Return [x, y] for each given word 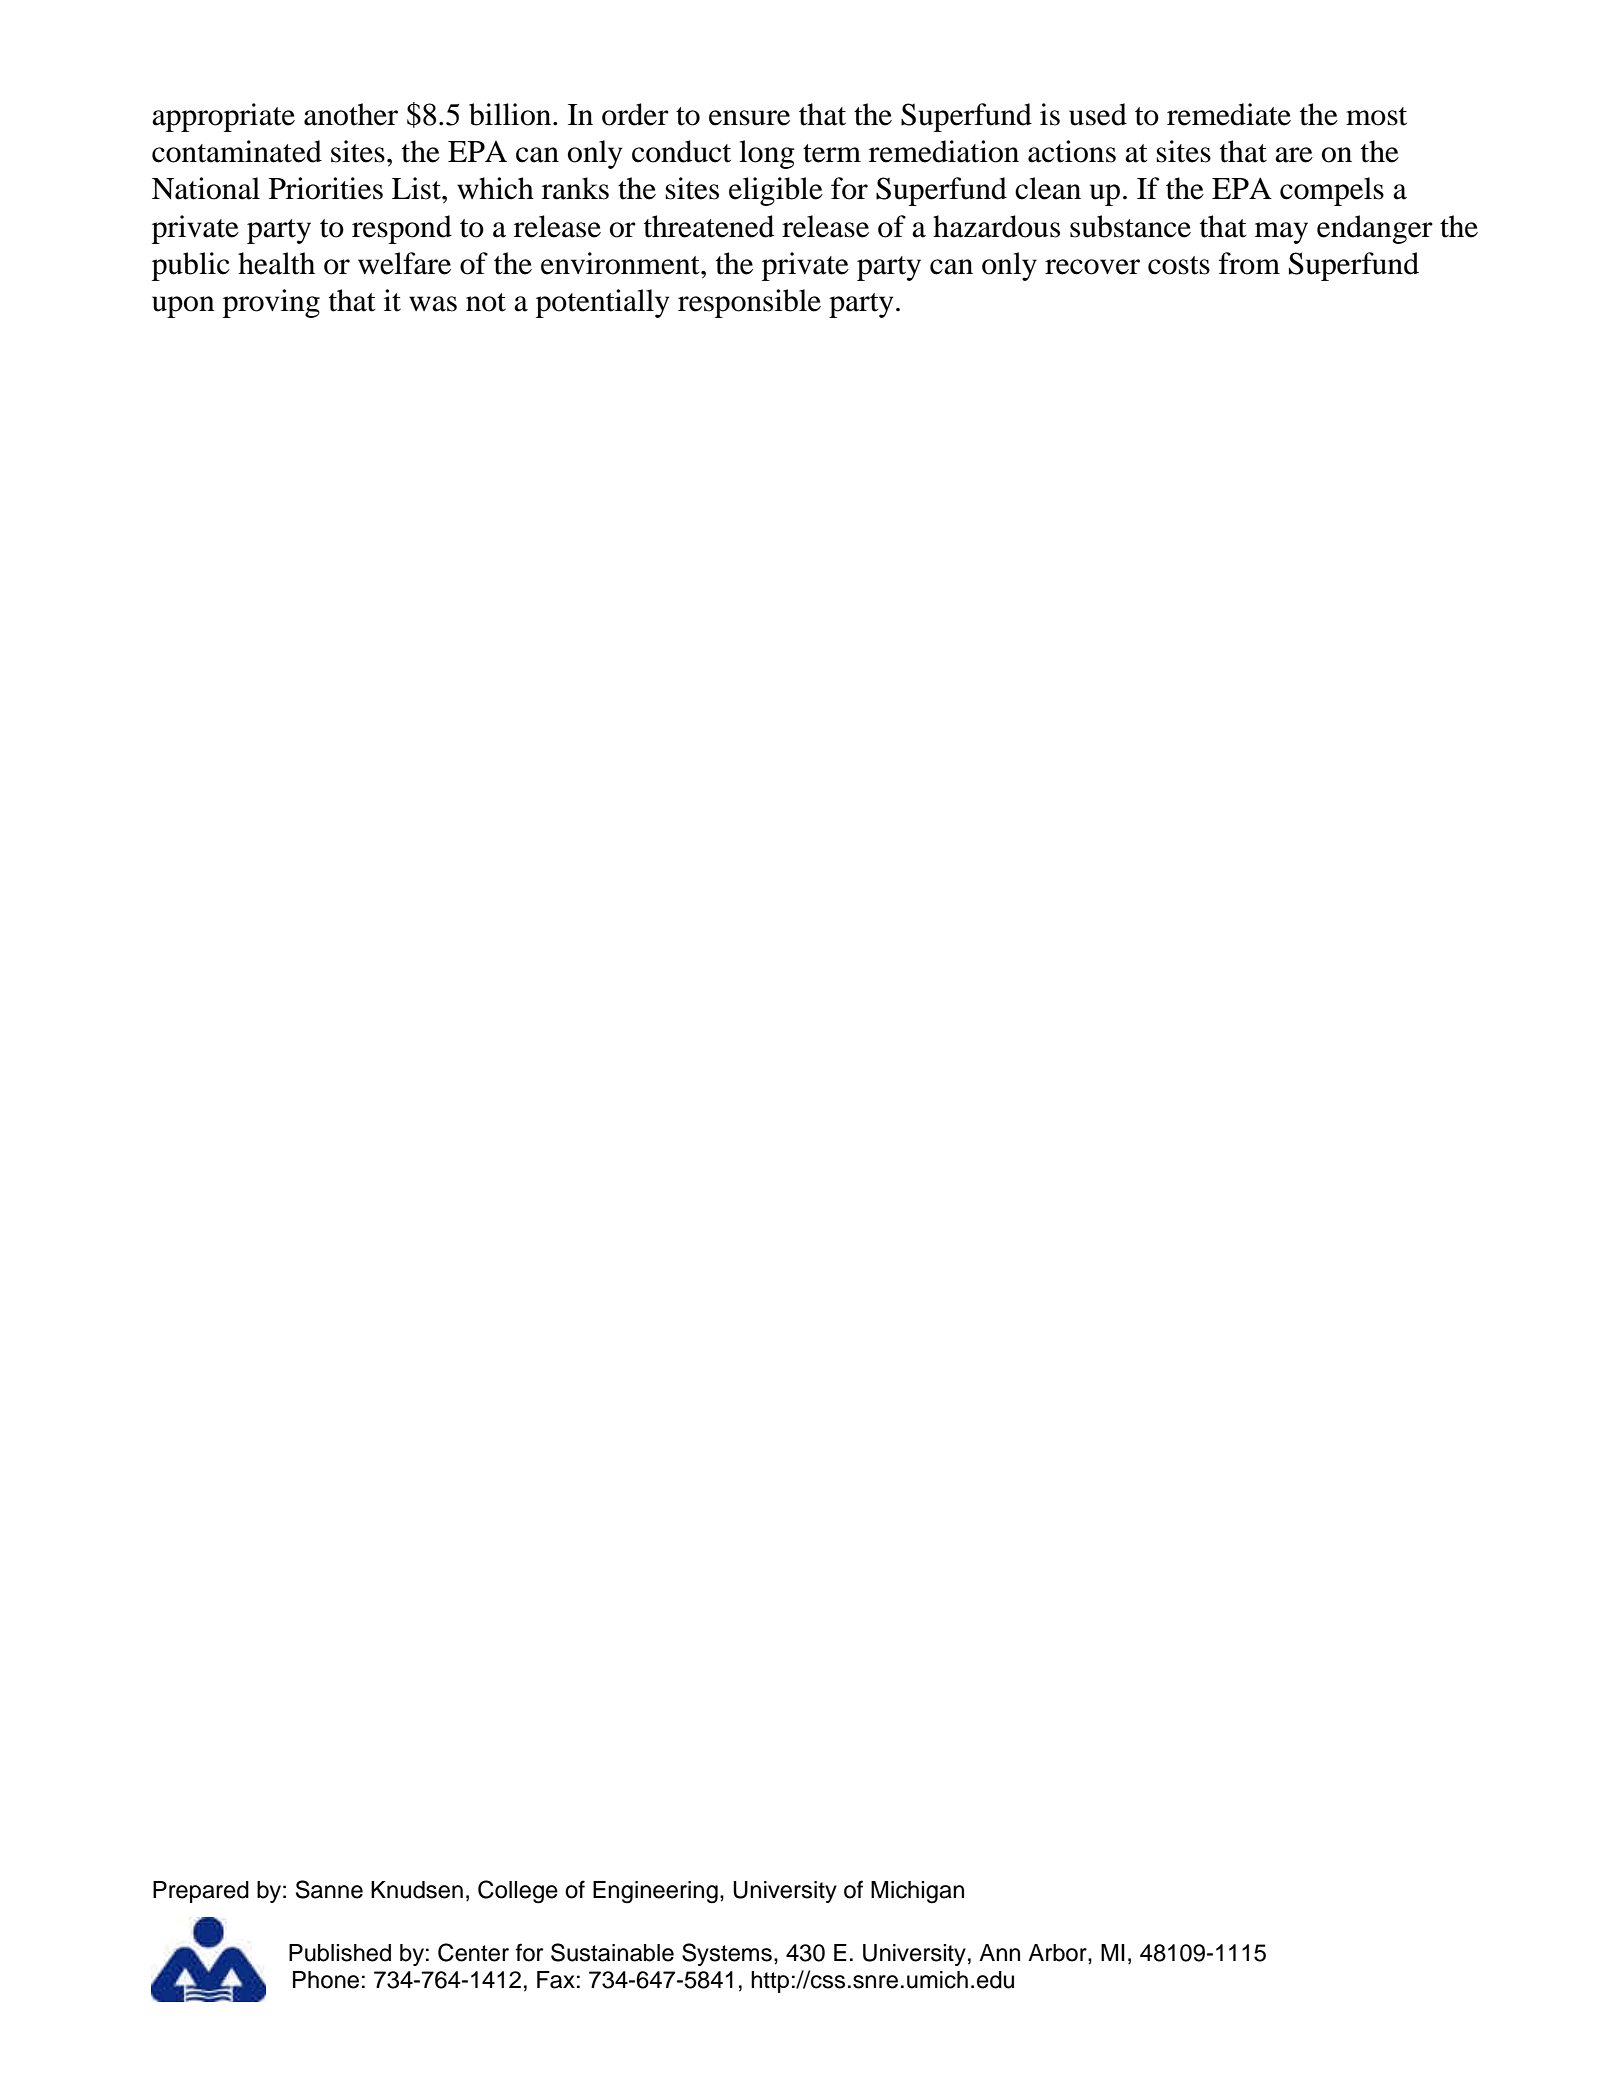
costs [1179, 265]
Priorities [326, 188]
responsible [749, 303]
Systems [727, 1954]
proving [271, 303]
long [767, 154]
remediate [1229, 114]
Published [340, 1953]
